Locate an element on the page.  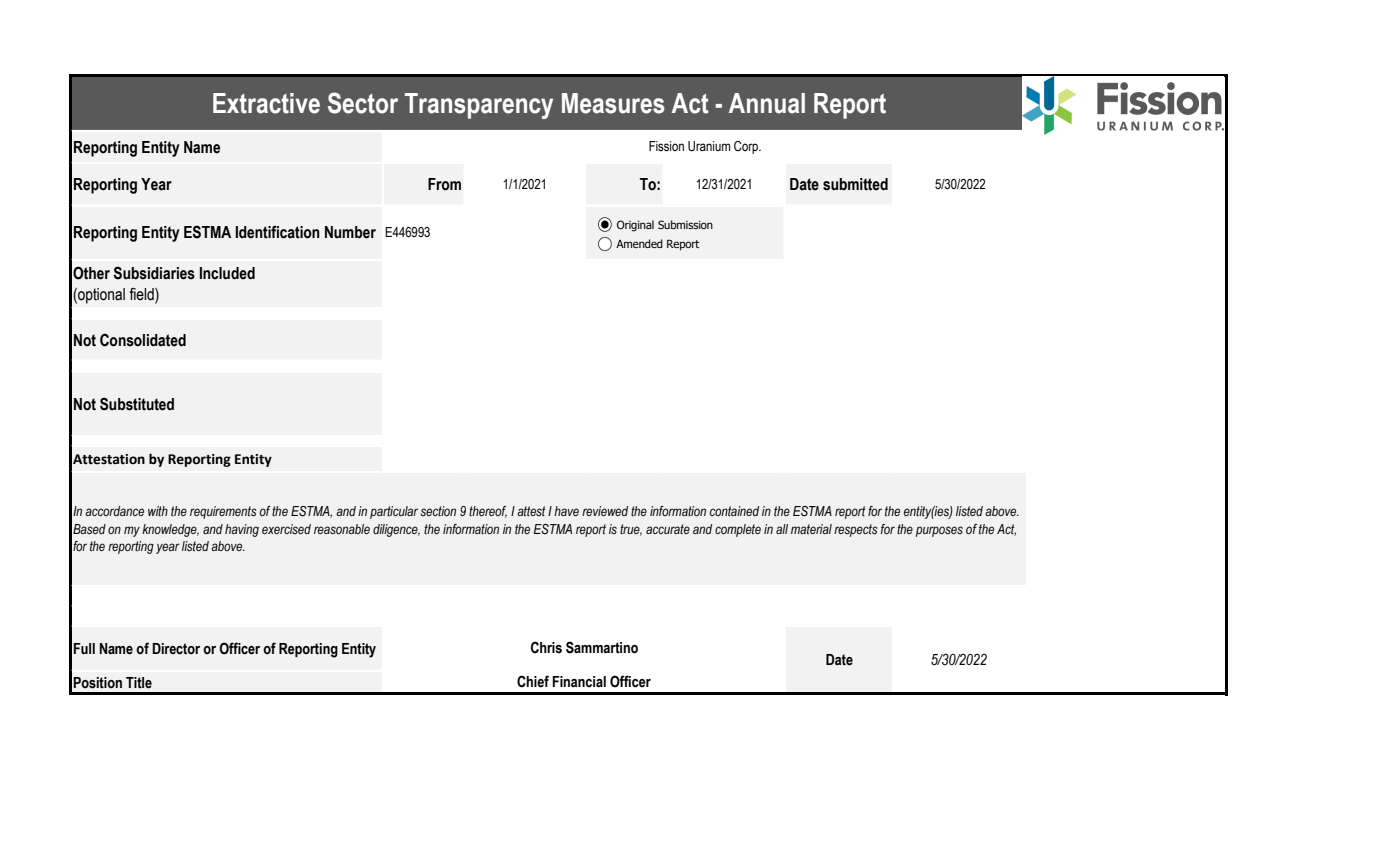
Annual is located at coordinates (767, 103).
